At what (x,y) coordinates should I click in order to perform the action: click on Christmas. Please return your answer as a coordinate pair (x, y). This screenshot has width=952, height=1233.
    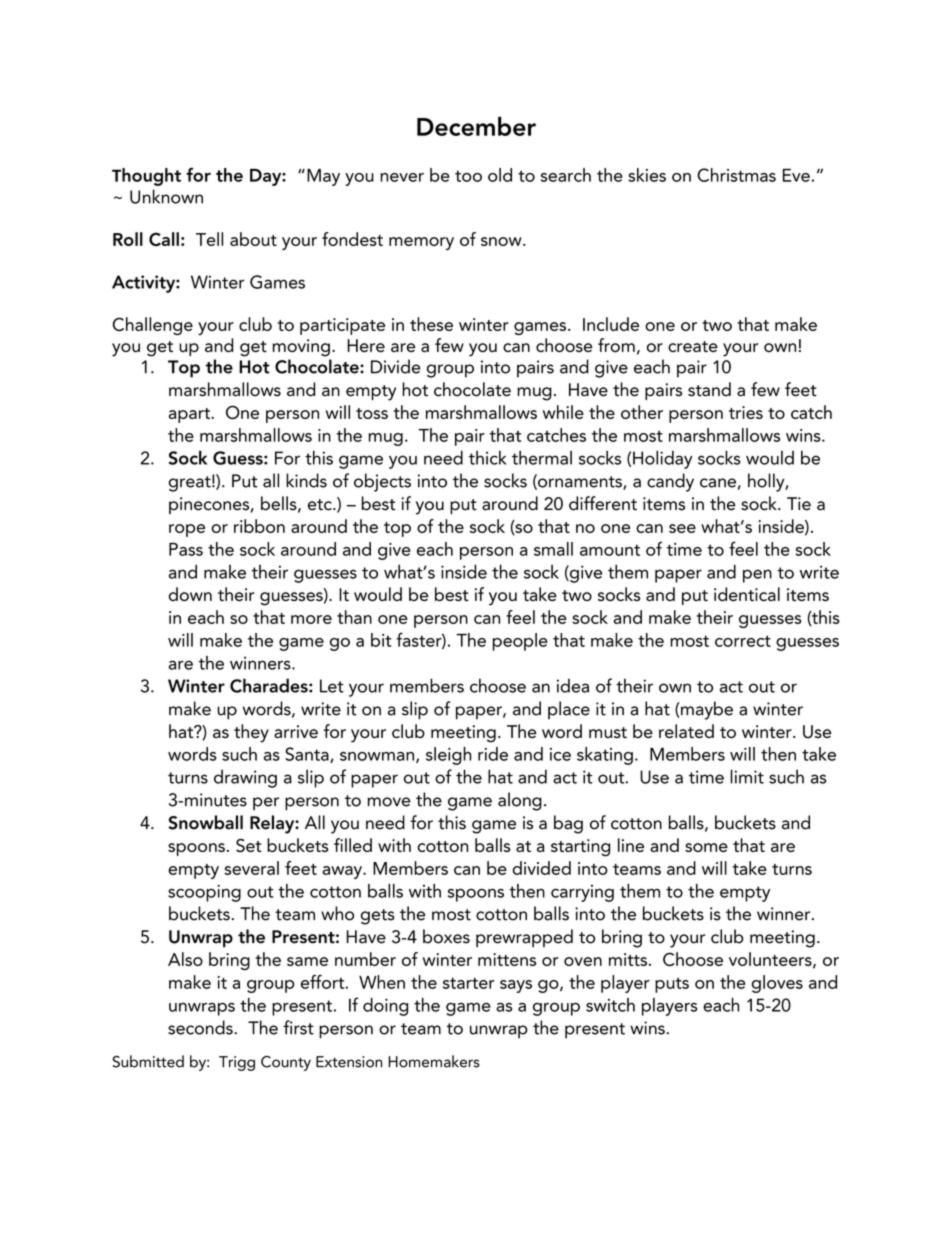
    Looking at the image, I should click on (736, 175).
